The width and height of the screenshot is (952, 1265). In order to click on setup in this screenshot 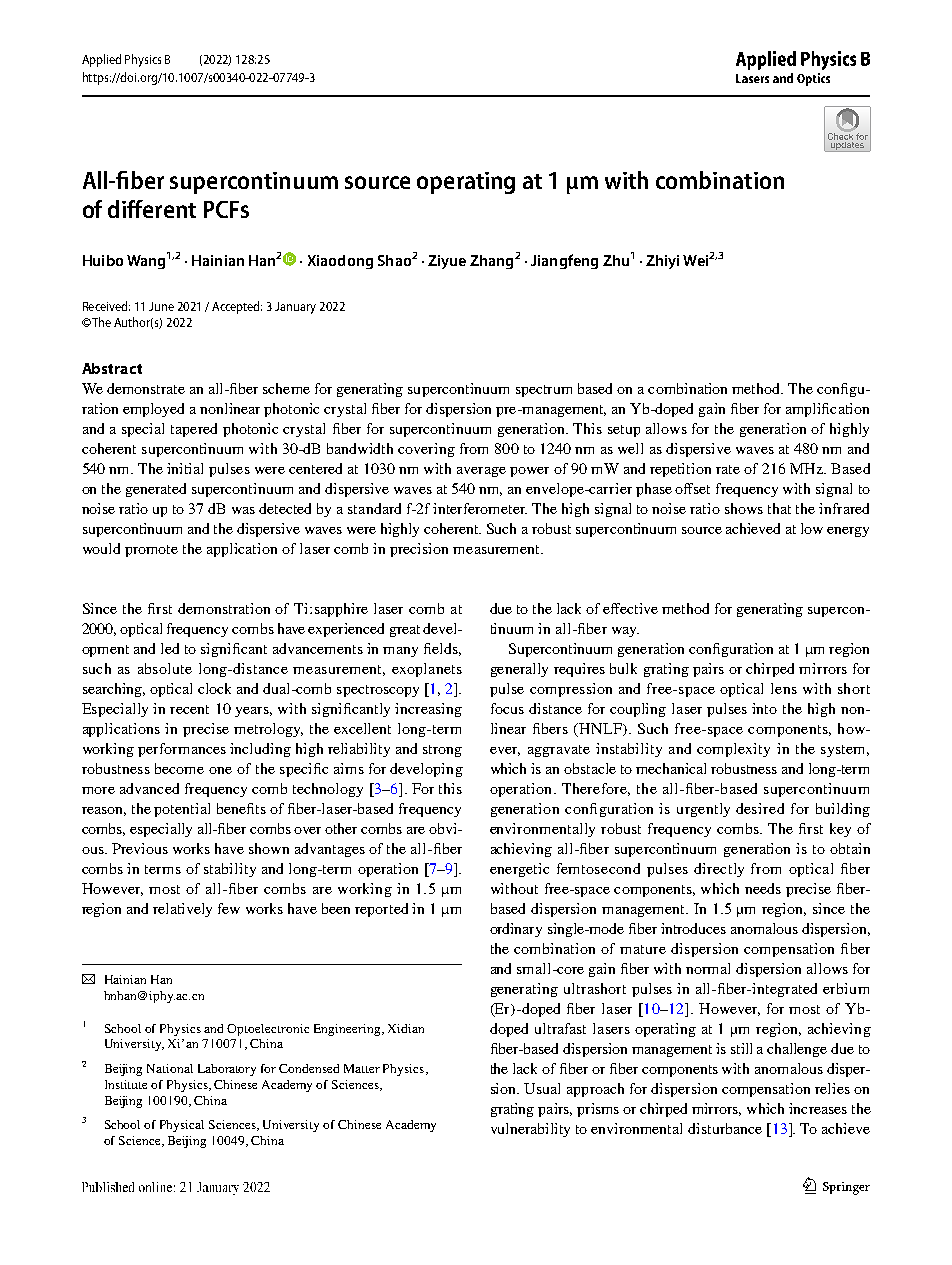, I will do `click(624, 431)`.
